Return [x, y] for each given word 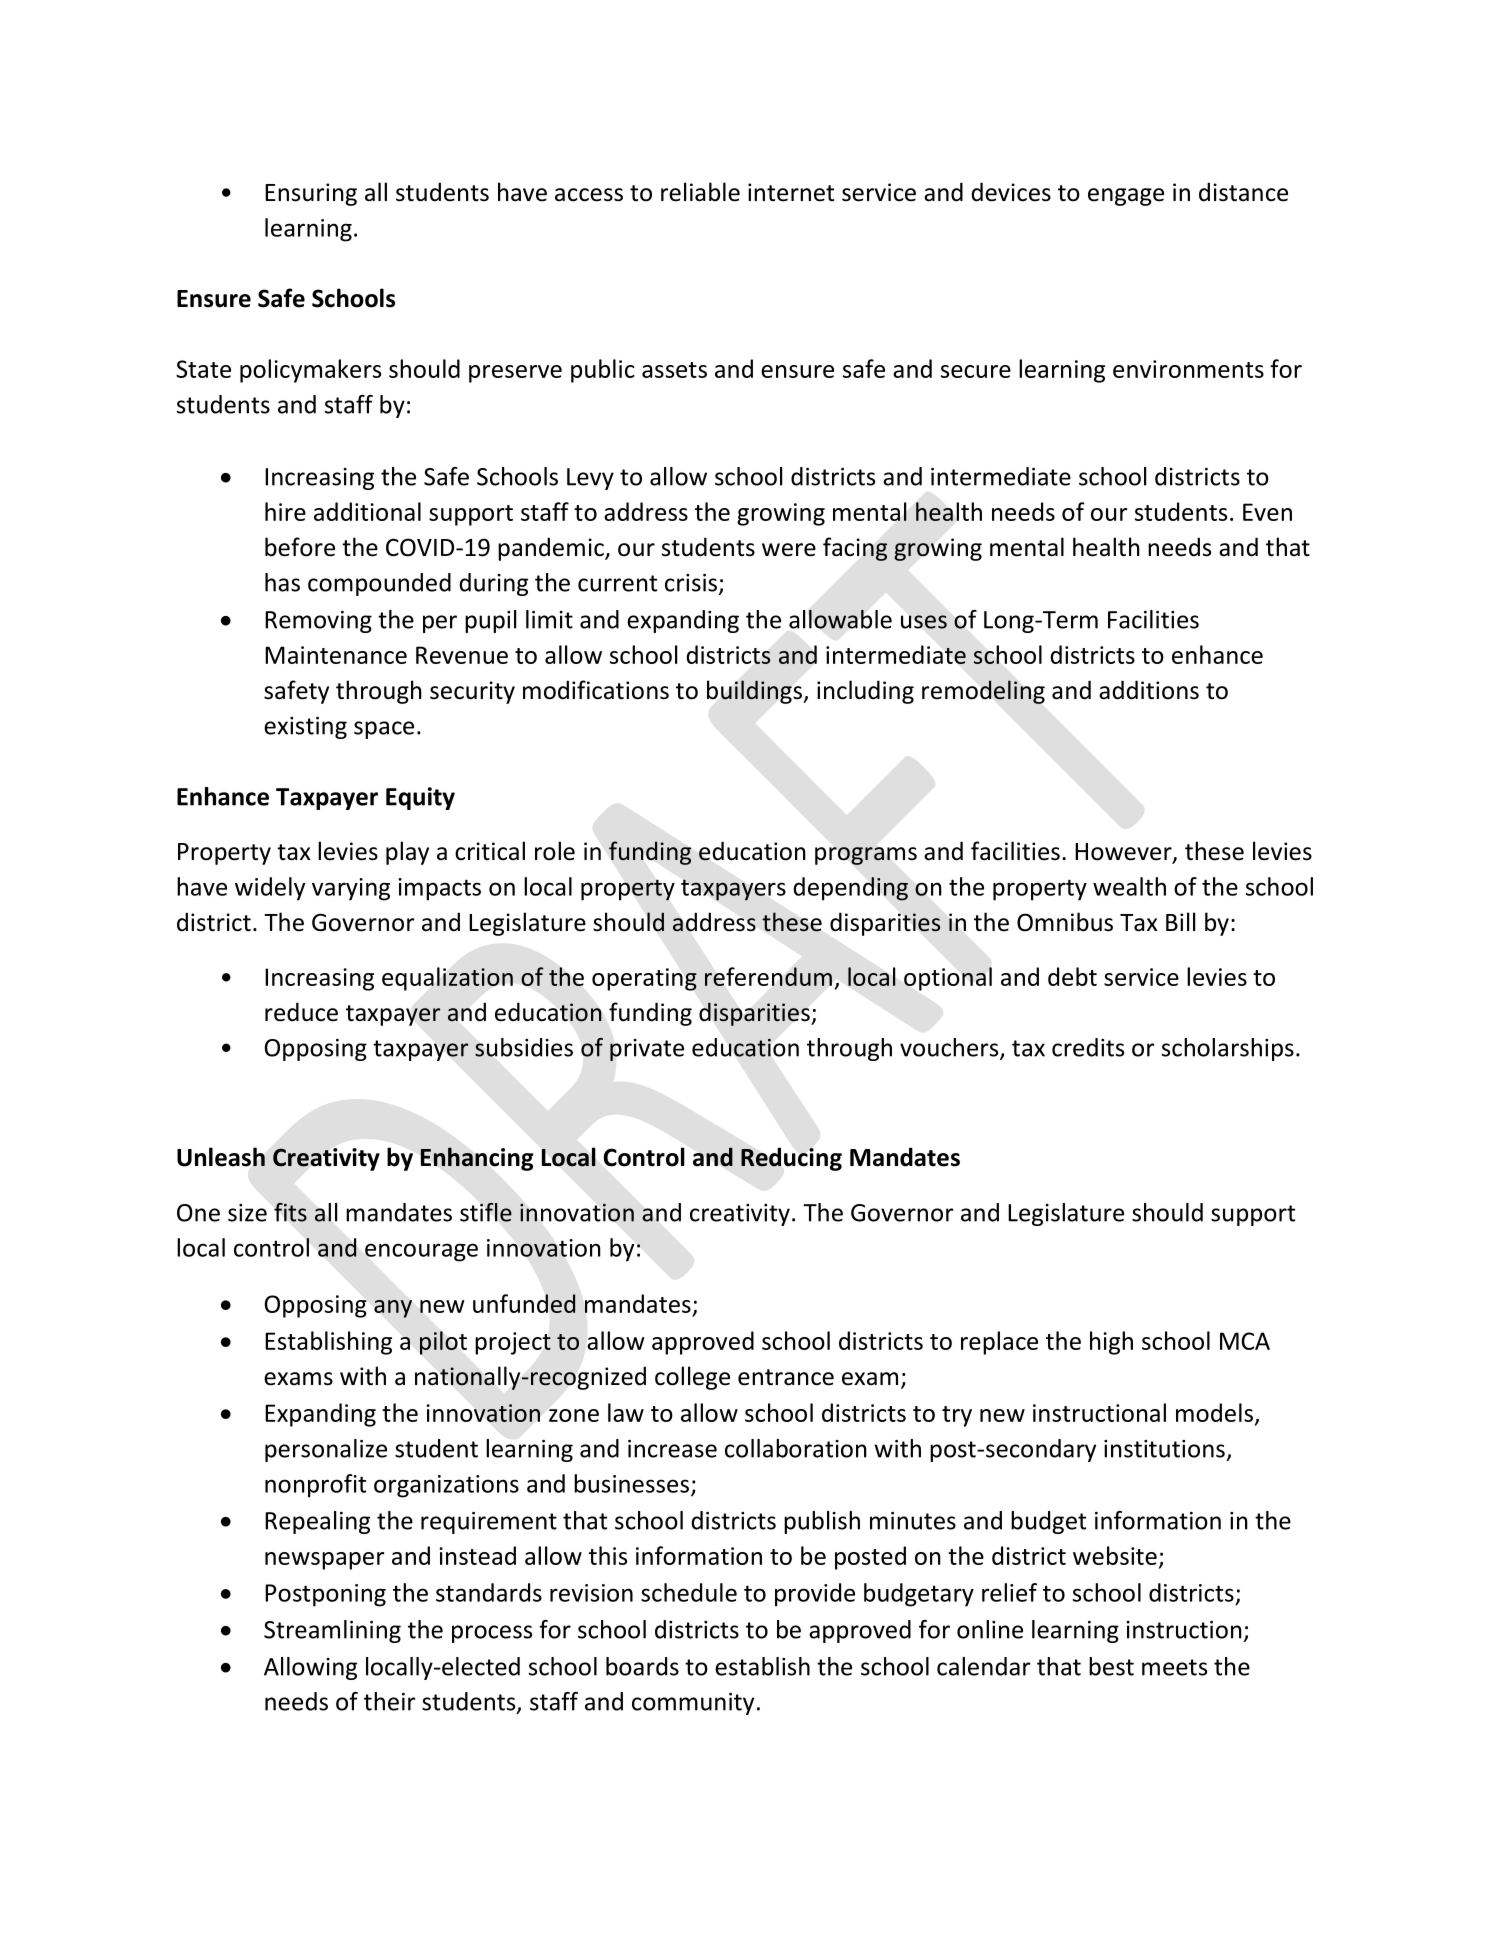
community [693, 1704]
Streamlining [332, 1631]
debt [1072, 976]
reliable [700, 192]
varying [351, 889]
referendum [768, 976]
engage [1126, 197]
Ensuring [311, 194]
